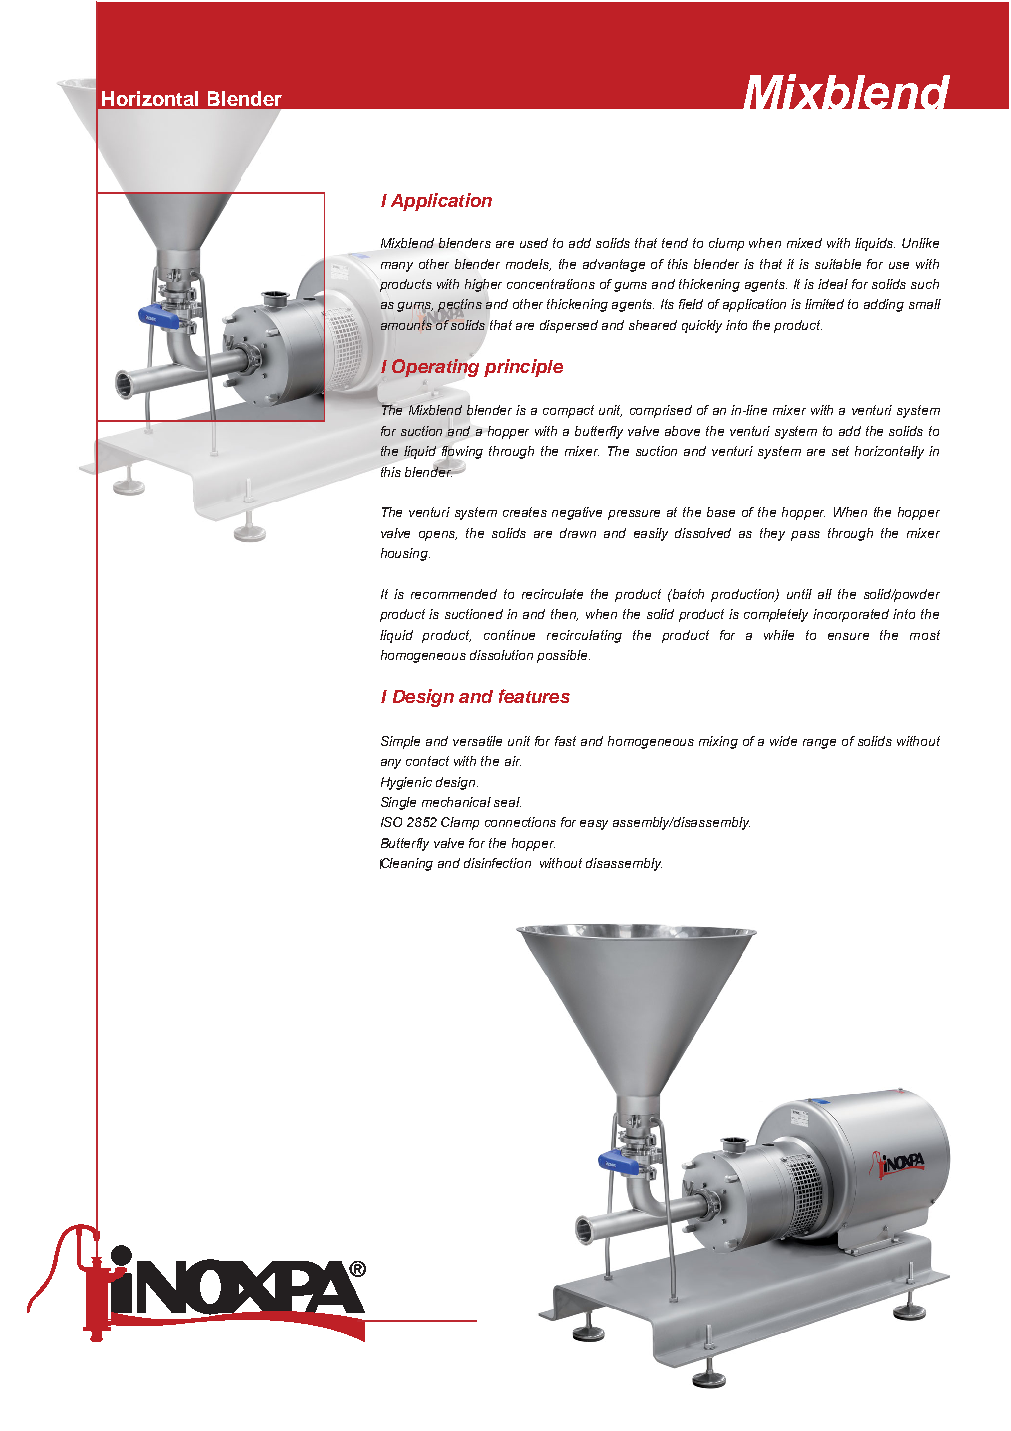 The width and height of the screenshot is (1011, 1431). I want to click on set, so click(840, 451).
